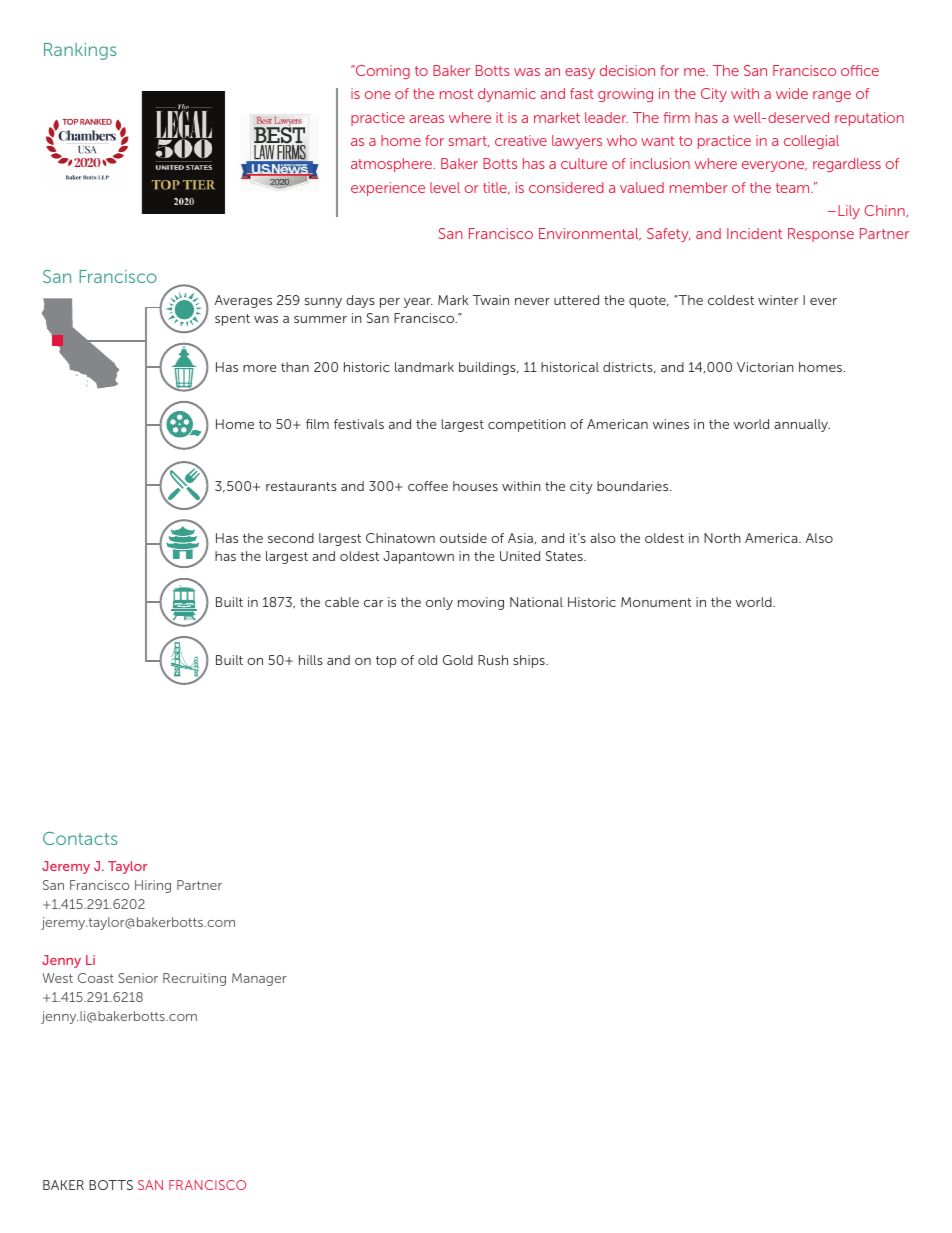 This page has width=952, height=1233. What do you see at coordinates (456, 94) in the page?
I see `most` at bounding box center [456, 94].
